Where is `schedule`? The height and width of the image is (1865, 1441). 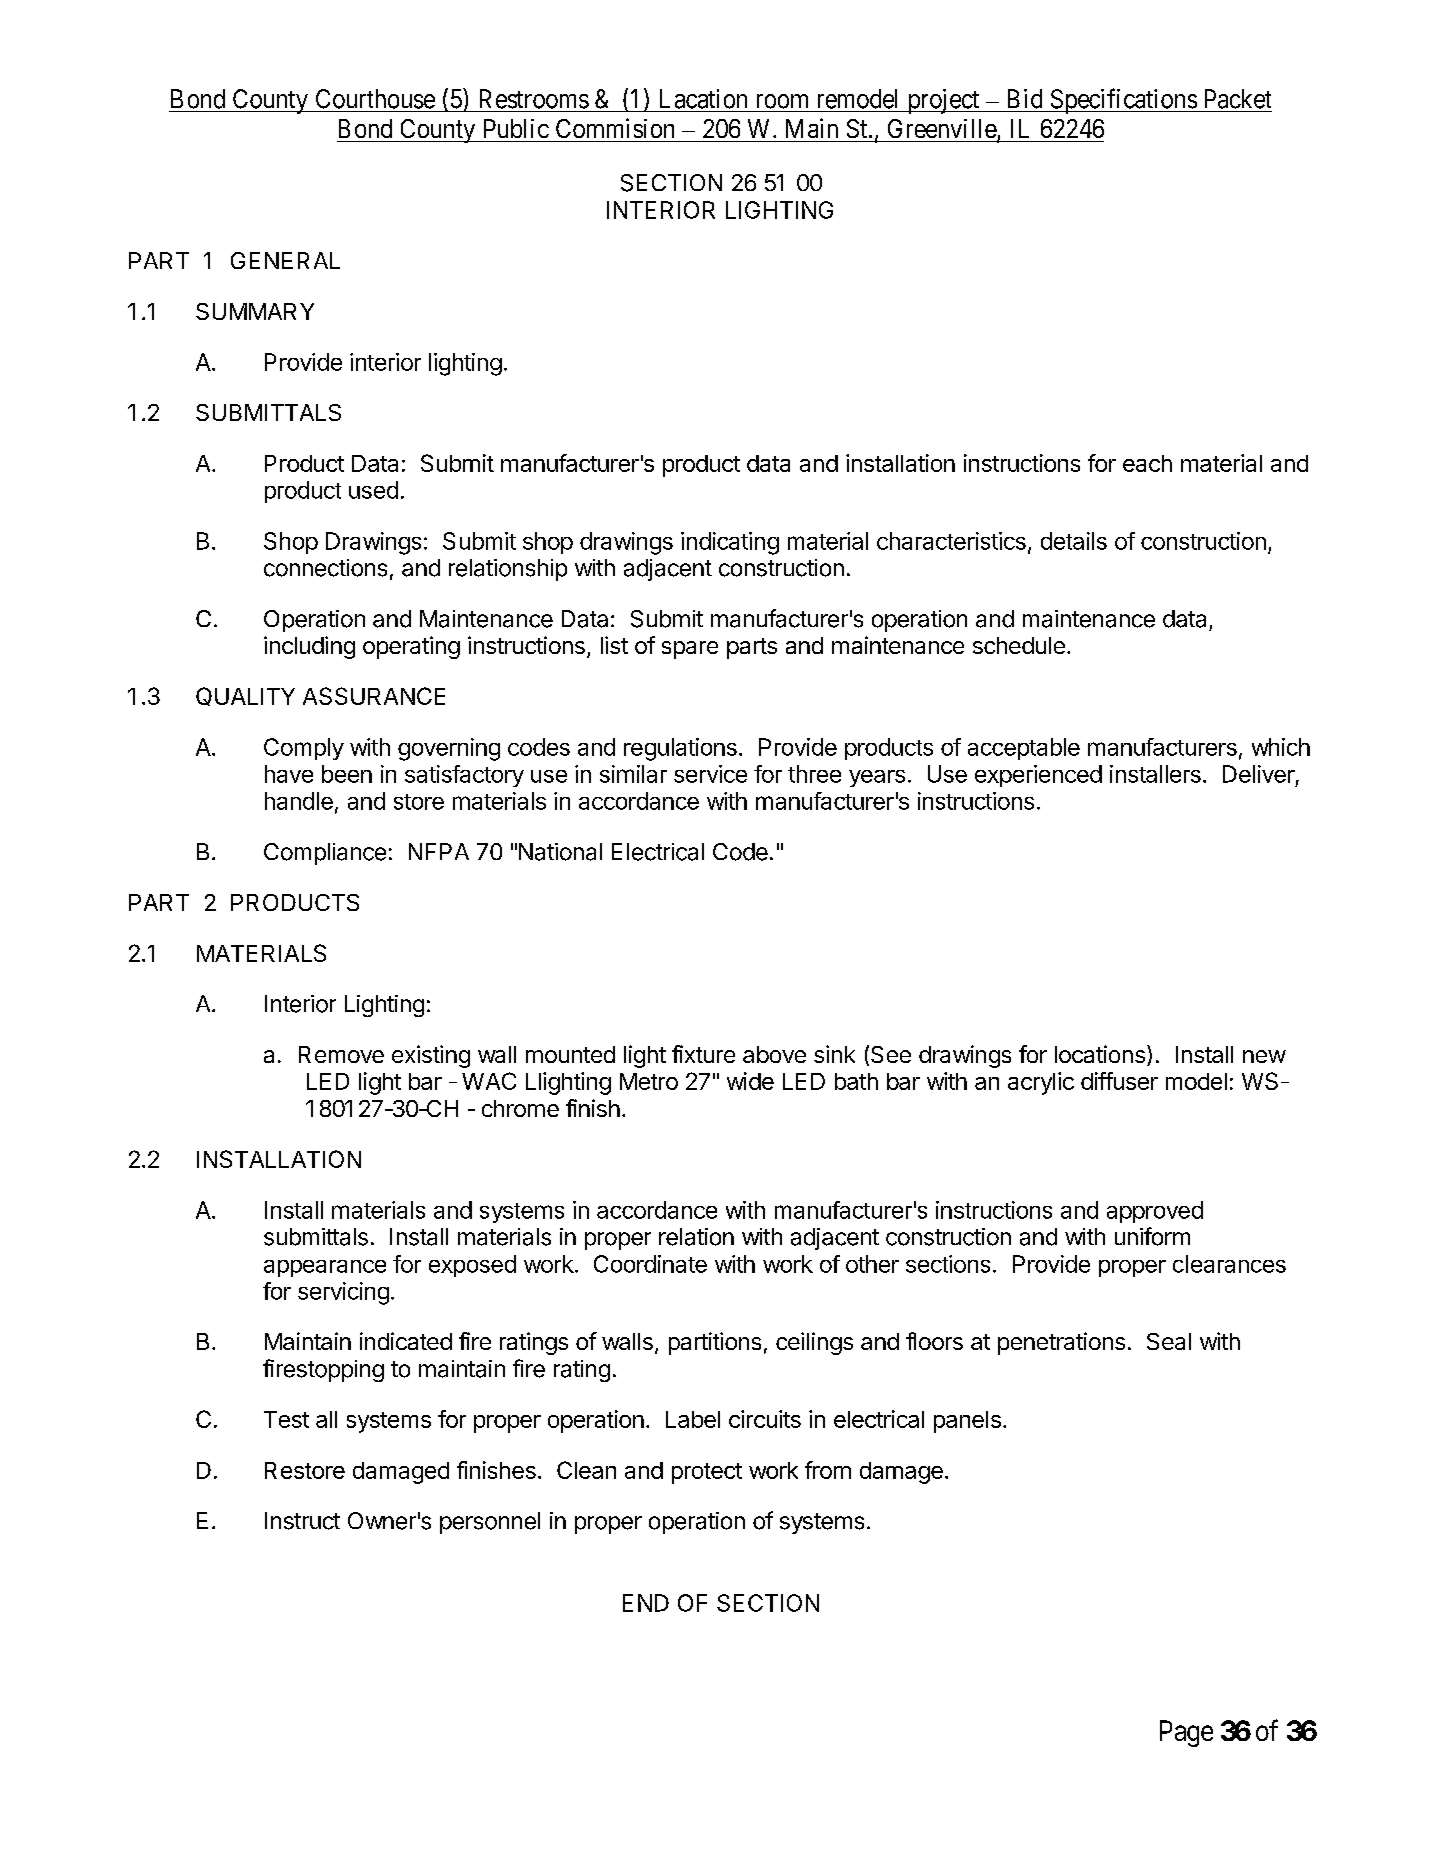
schedule is located at coordinates (1019, 645).
